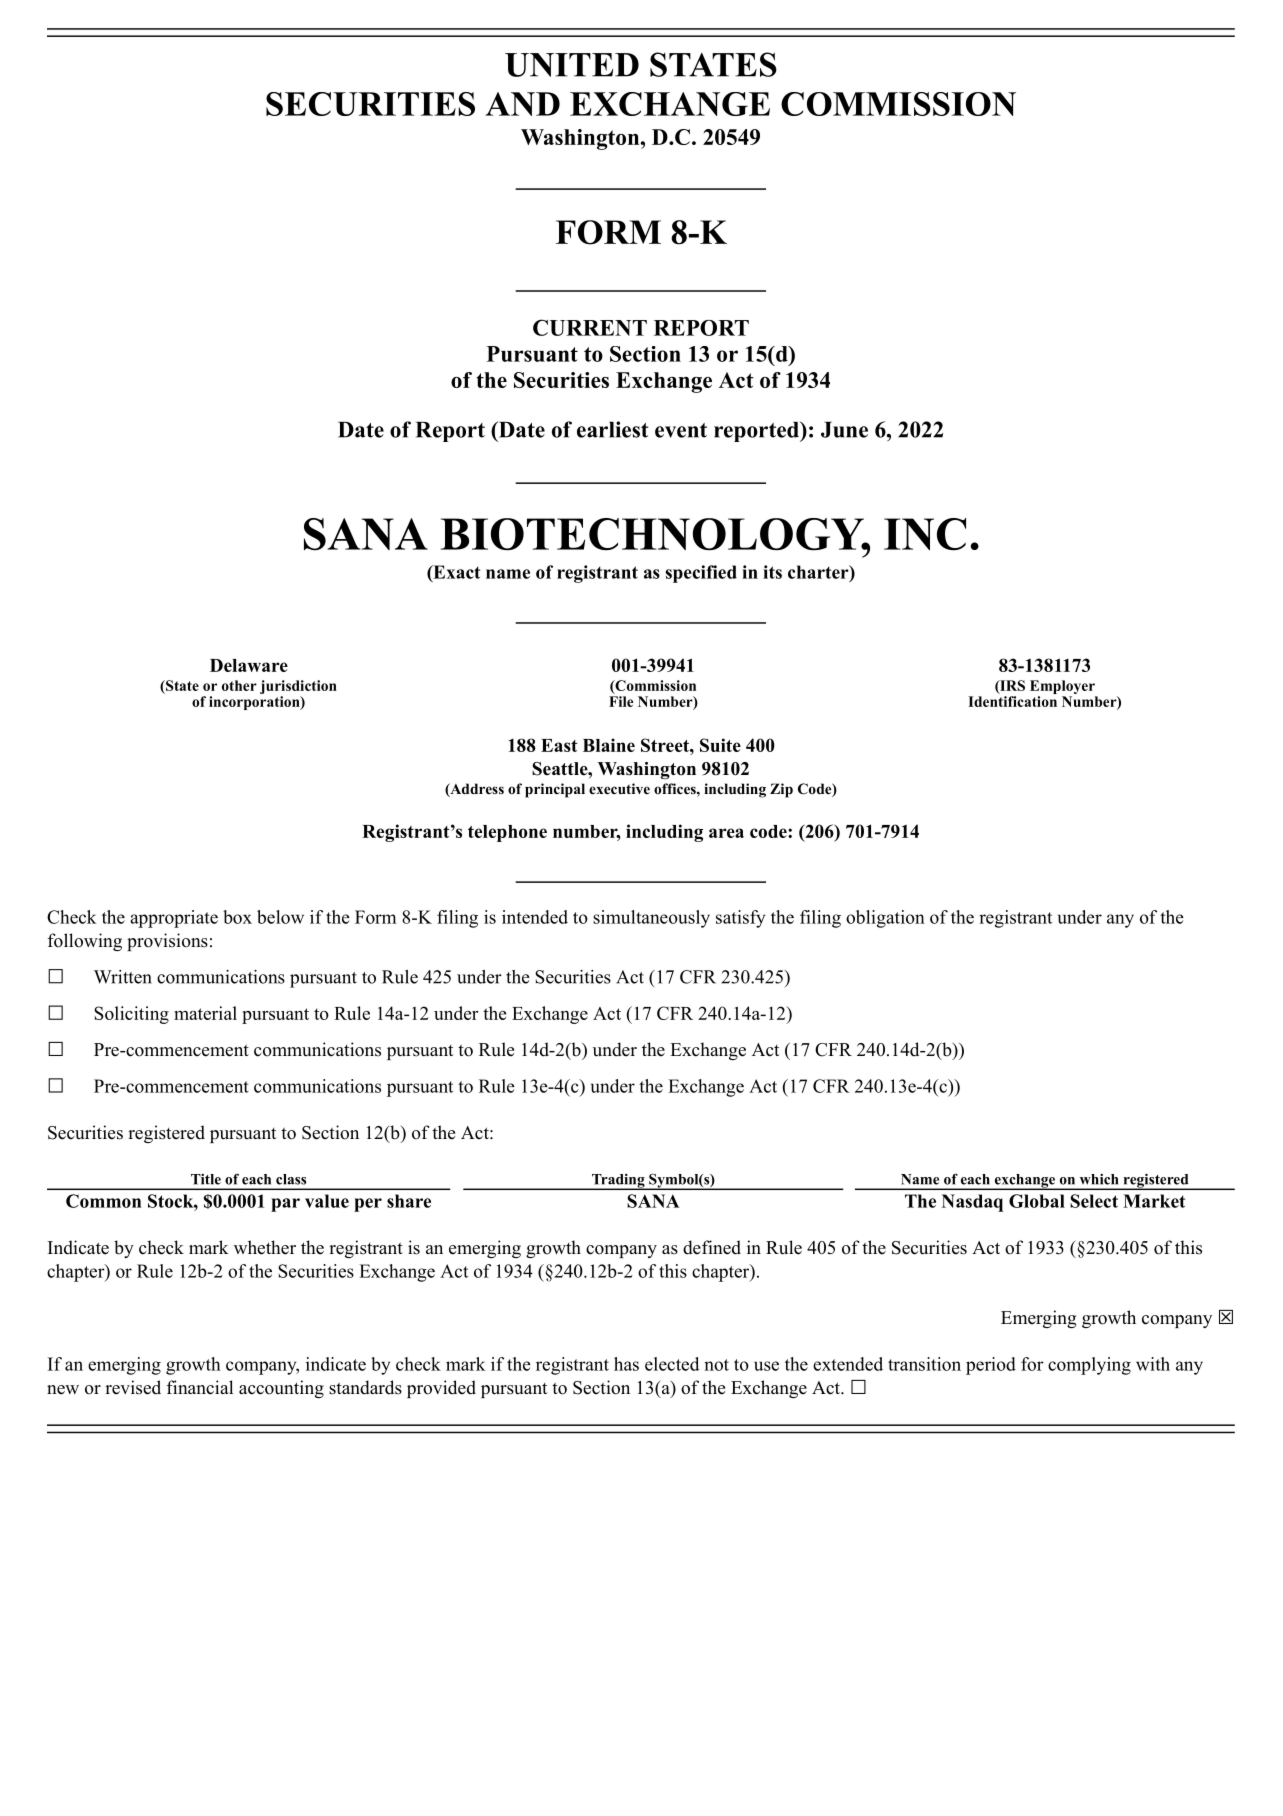 This page has width=1283, height=1816. Describe the element at coordinates (200, 1387) in the page. I see `financial` at that location.
